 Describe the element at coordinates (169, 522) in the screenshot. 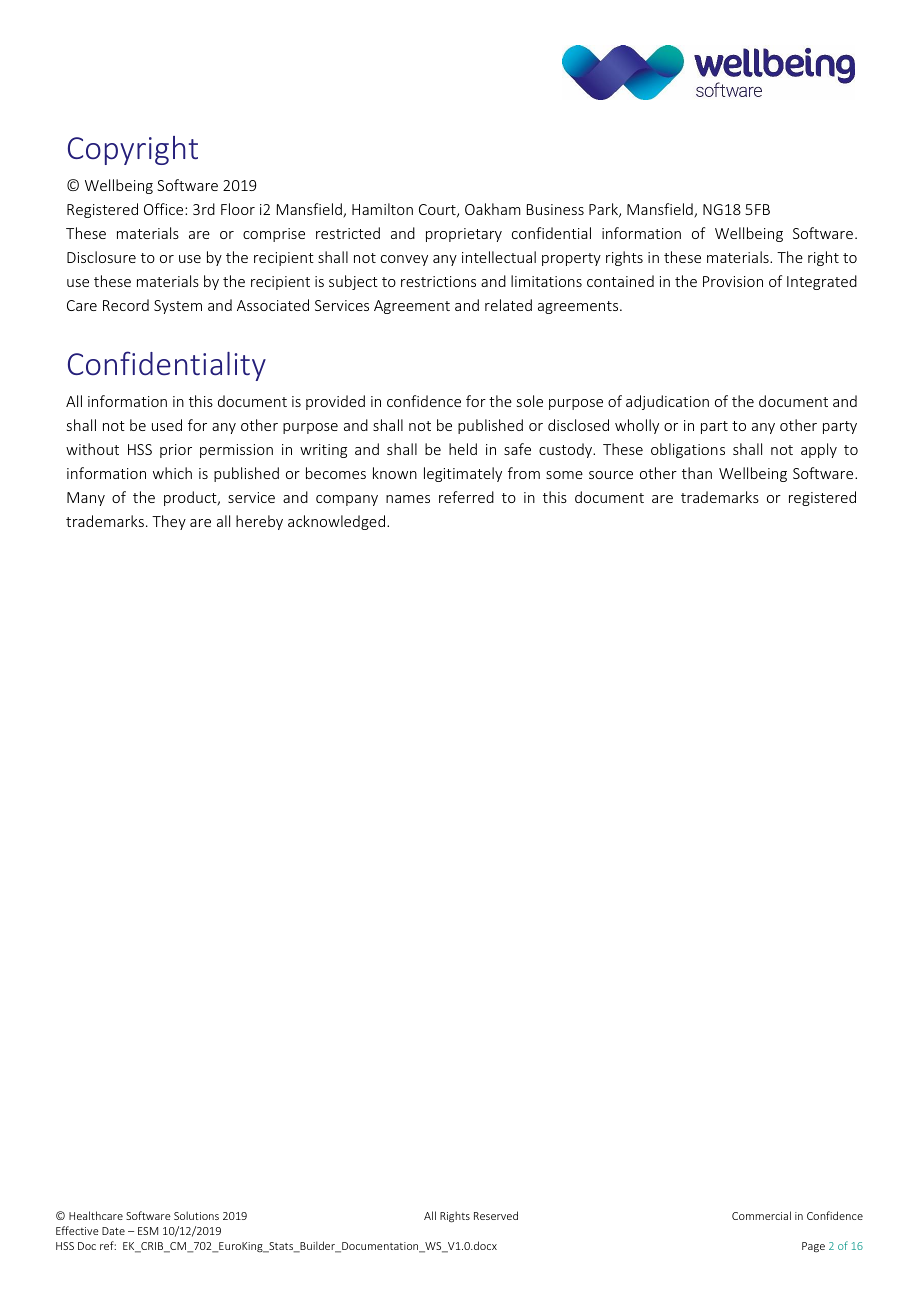

I see `They` at that location.
